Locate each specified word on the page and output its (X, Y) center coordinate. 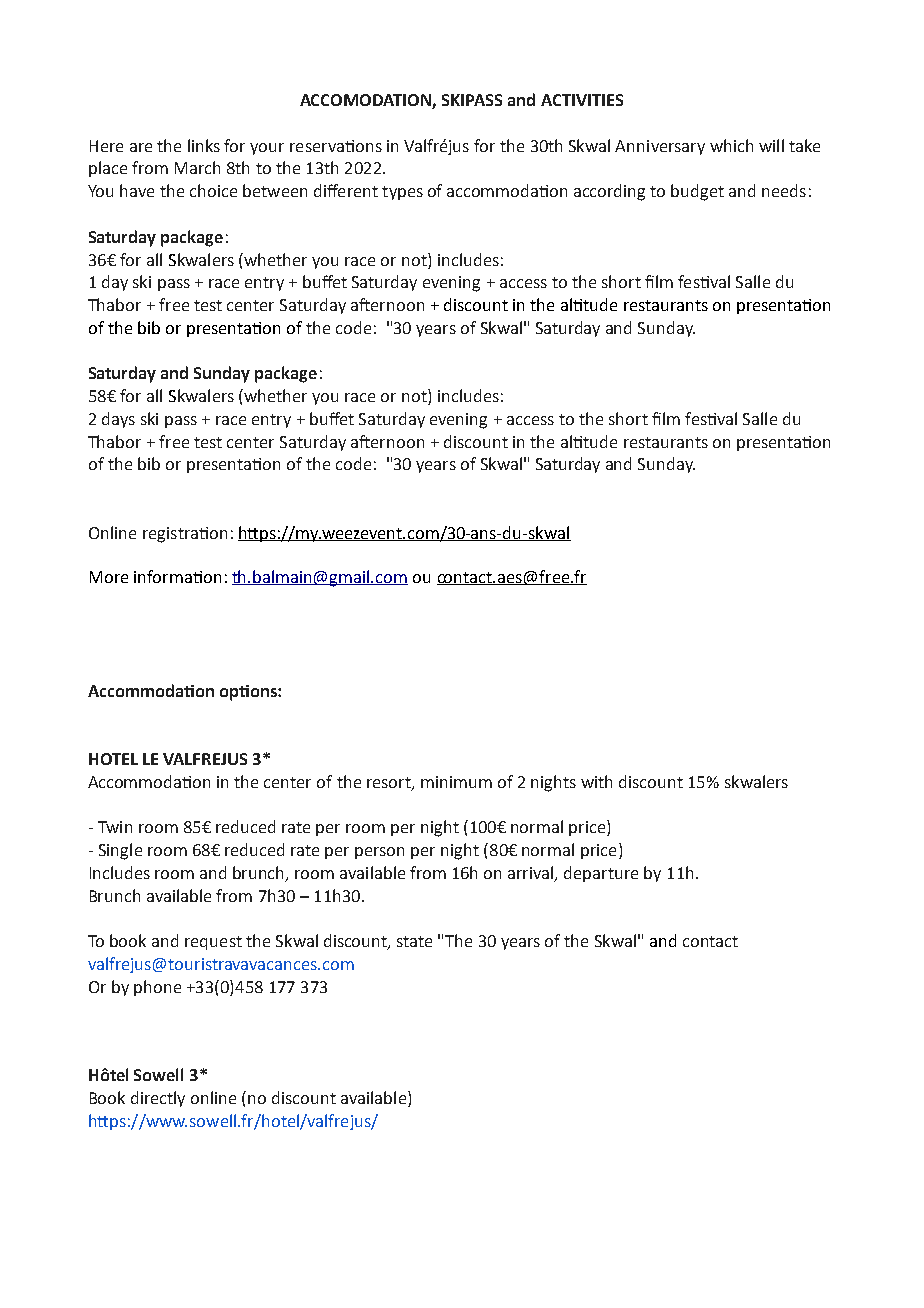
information (177, 576)
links (204, 145)
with (596, 781)
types (402, 193)
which (731, 145)
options (249, 693)
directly (158, 1099)
